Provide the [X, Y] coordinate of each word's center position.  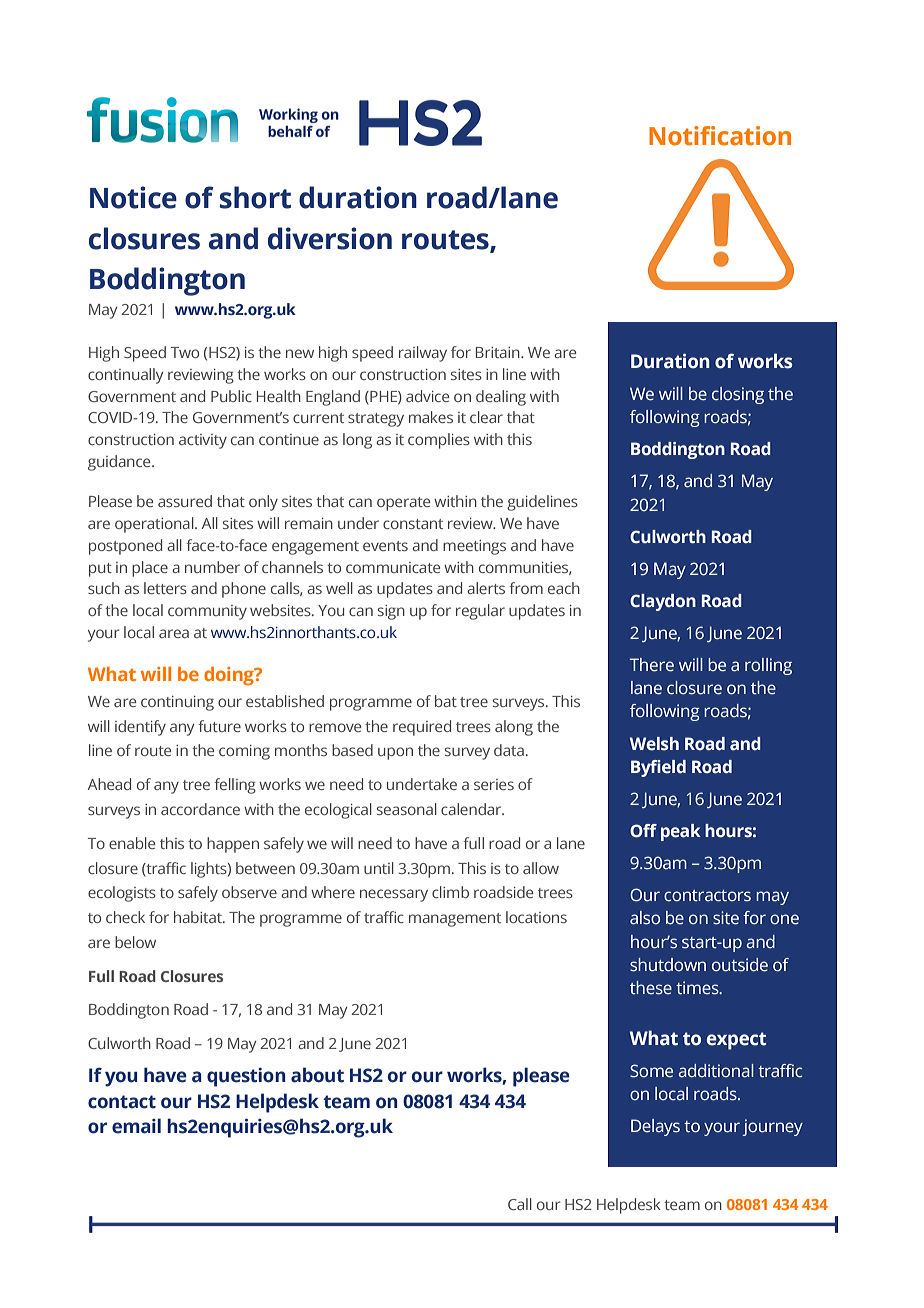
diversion [330, 238]
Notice [133, 197]
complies [439, 441]
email [136, 1126]
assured [185, 501]
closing [738, 395]
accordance [200, 809]
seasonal [407, 809]
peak [681, 832]
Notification [720, 136]
